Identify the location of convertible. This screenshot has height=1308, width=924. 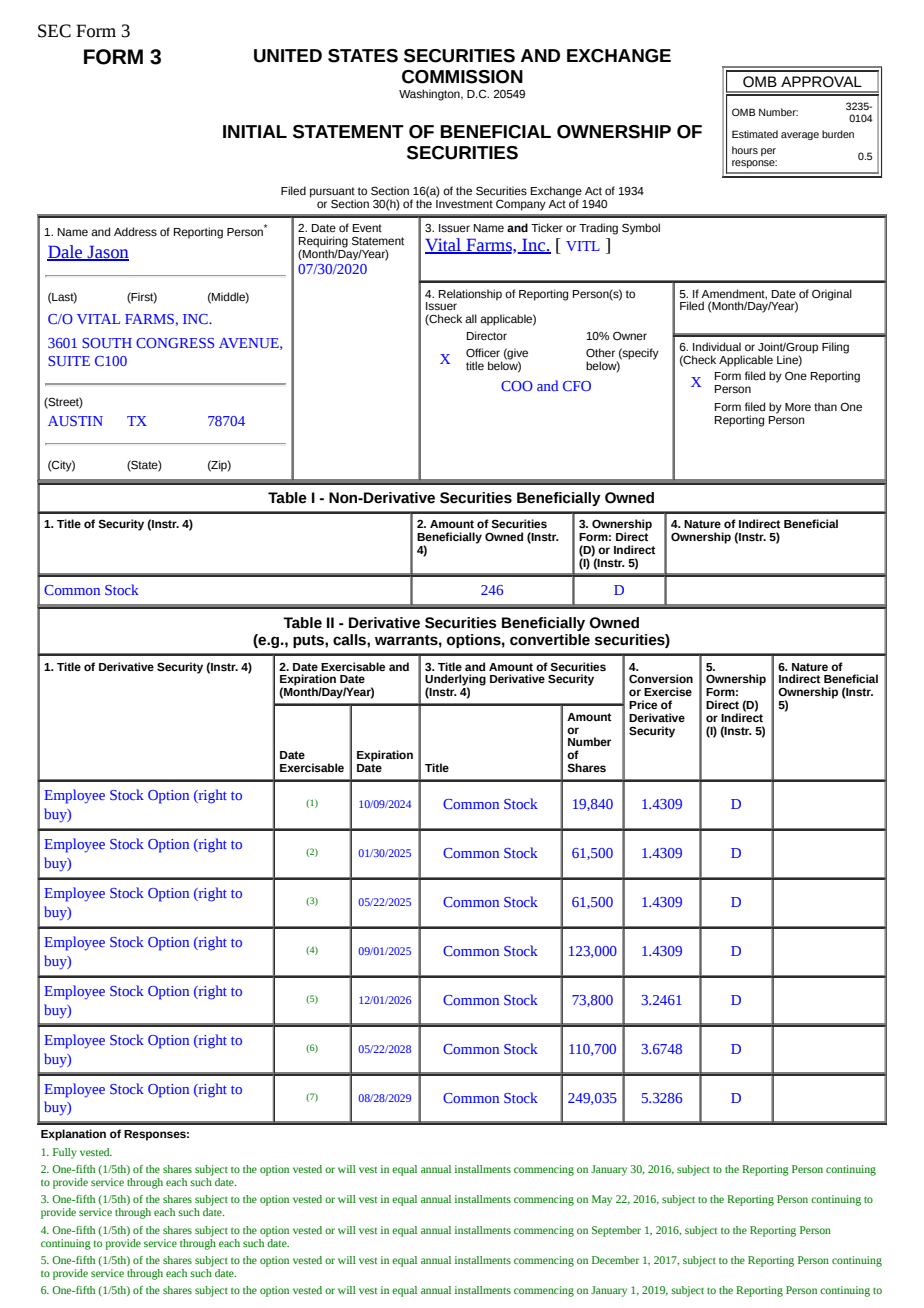
(550, 640).
